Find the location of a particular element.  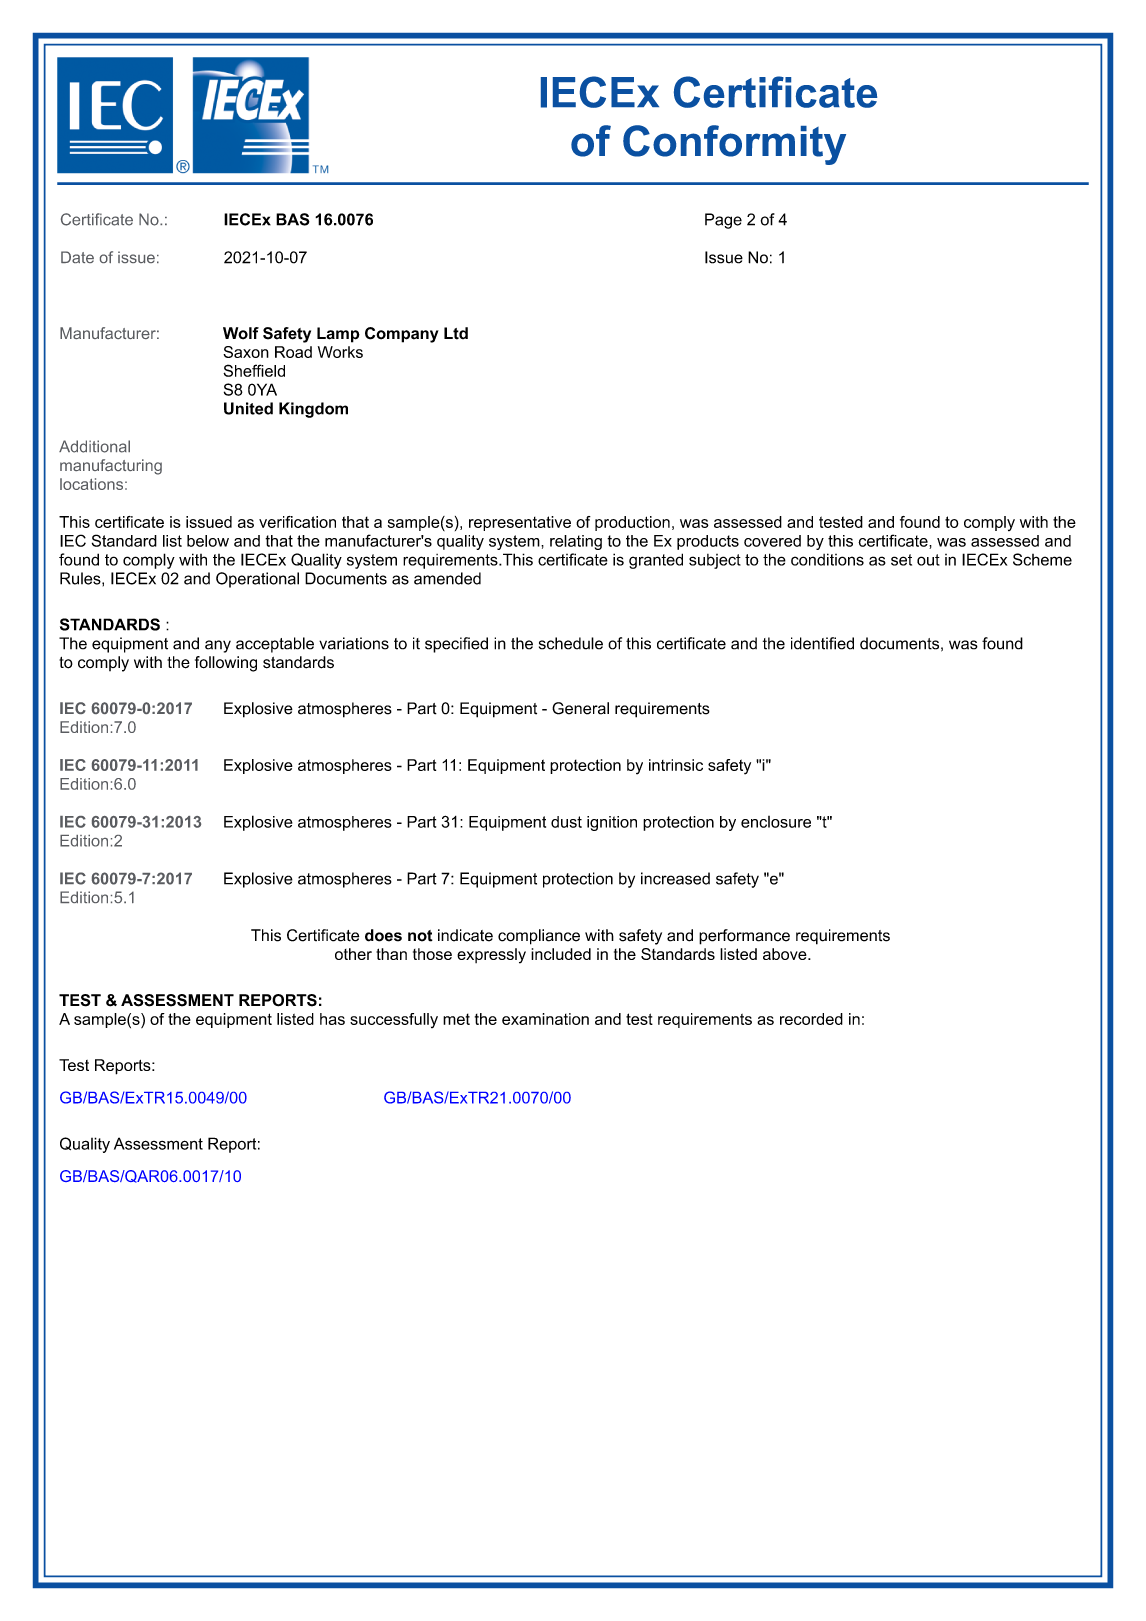

Ltd is located at coordinates (456, 333).
